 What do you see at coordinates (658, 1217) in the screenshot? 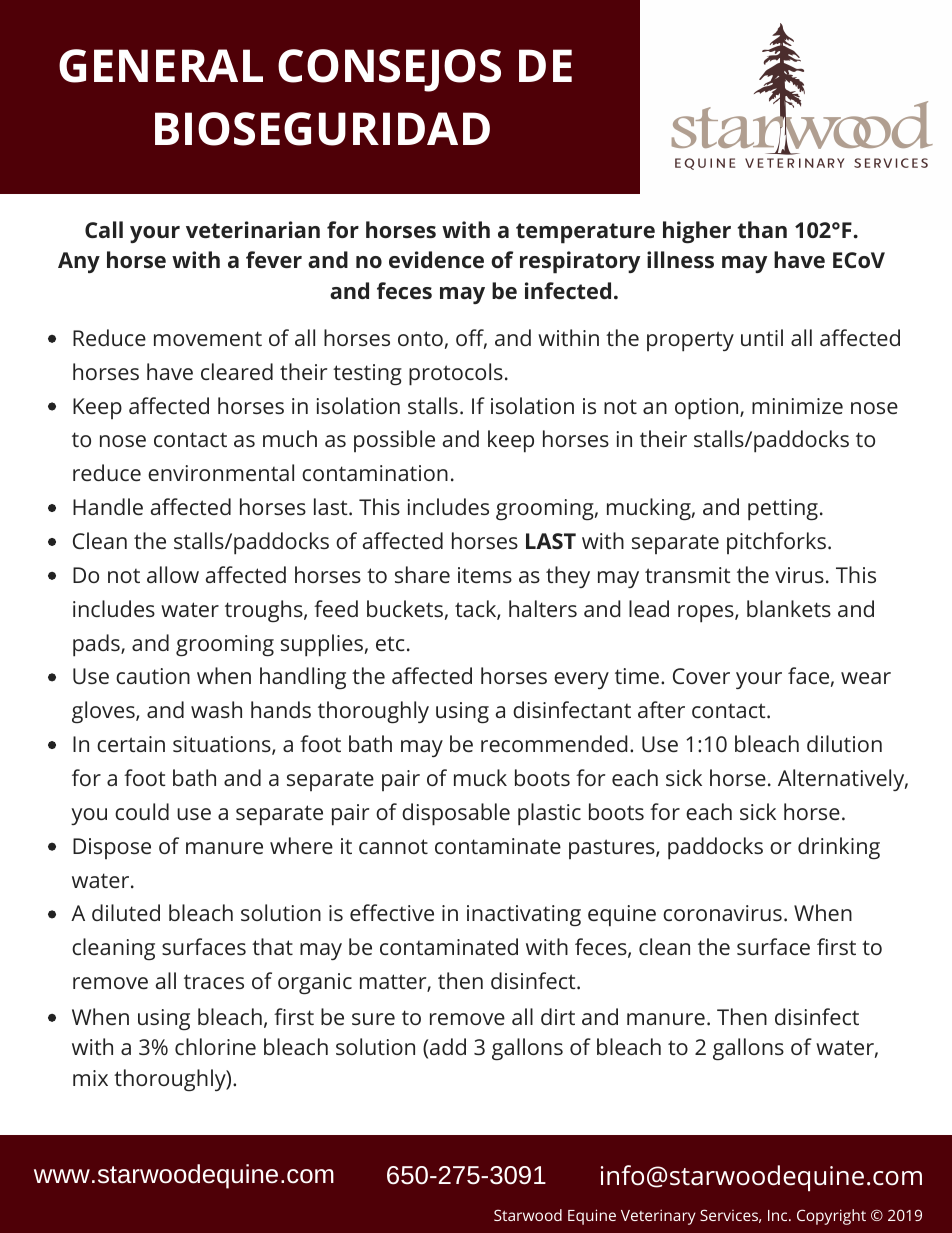
I see `Veterinary` at bounding box center [658, 1217].
